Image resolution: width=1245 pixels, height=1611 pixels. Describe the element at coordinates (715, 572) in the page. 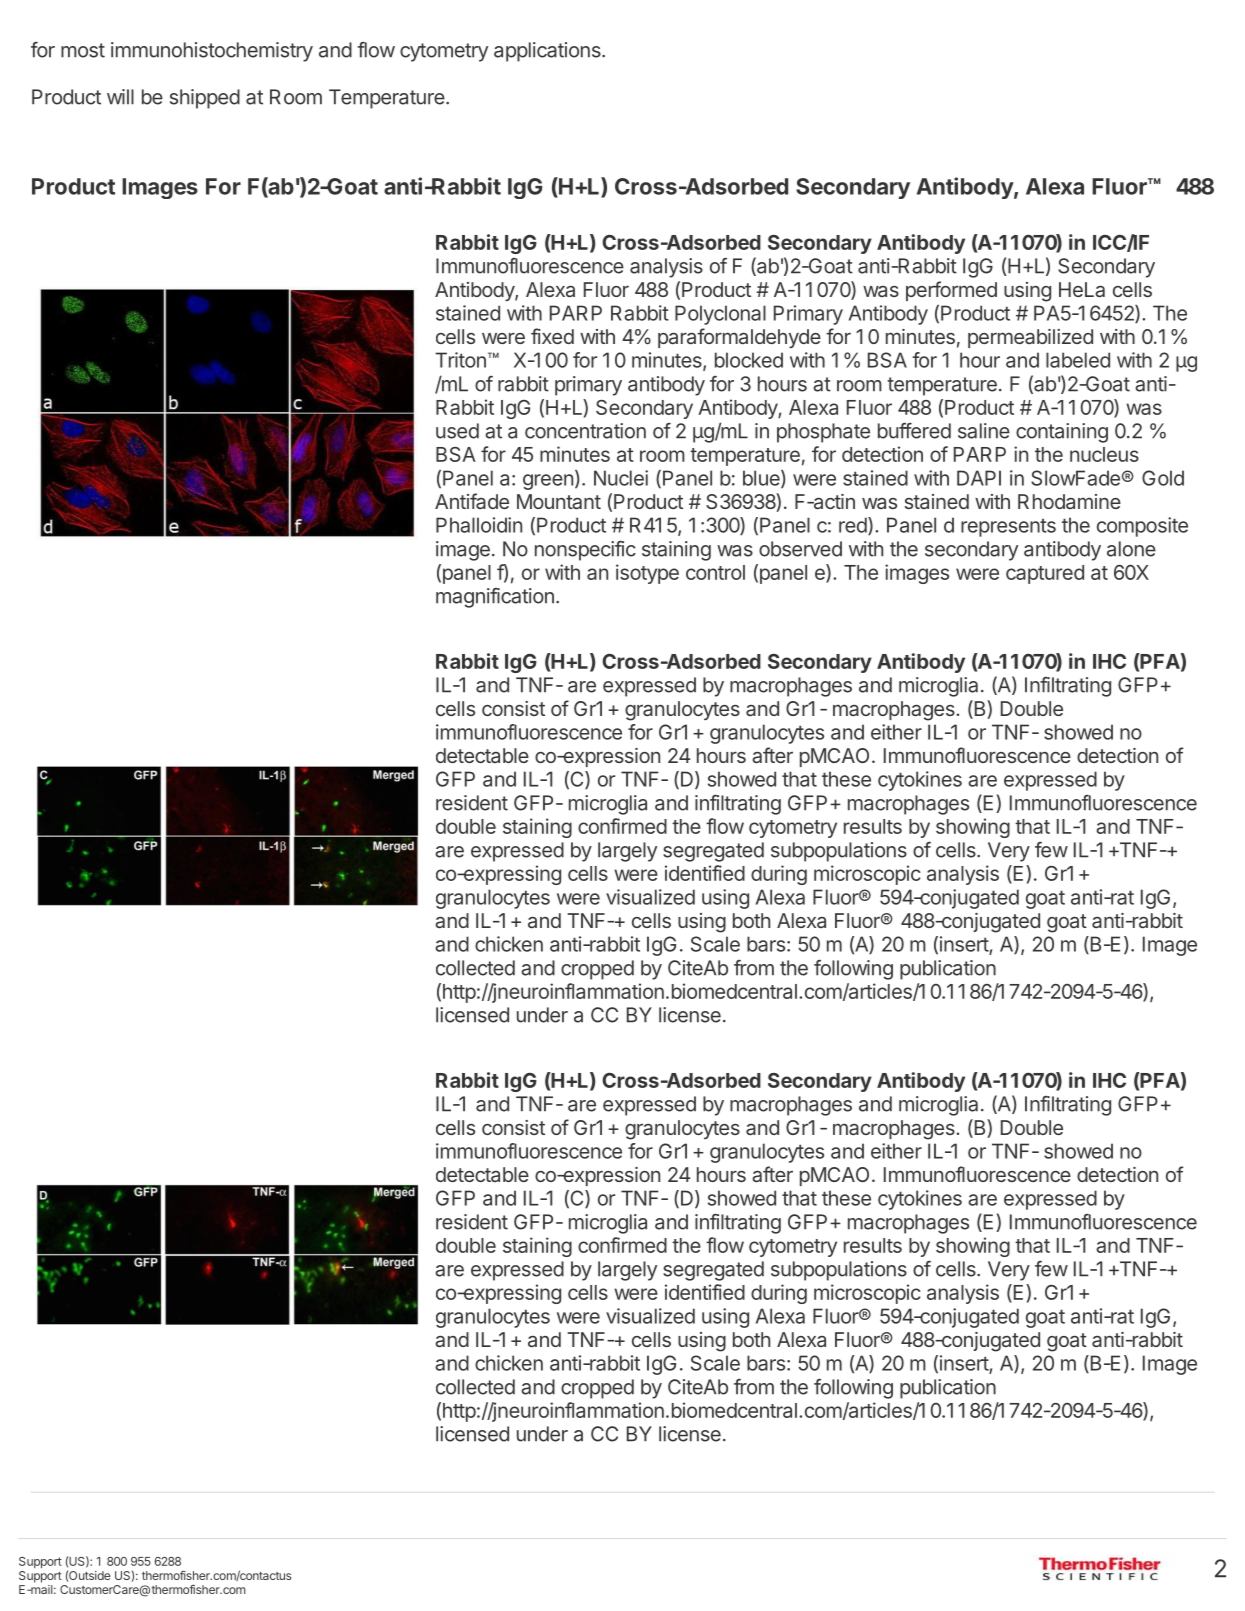

I see `control` at that location.
